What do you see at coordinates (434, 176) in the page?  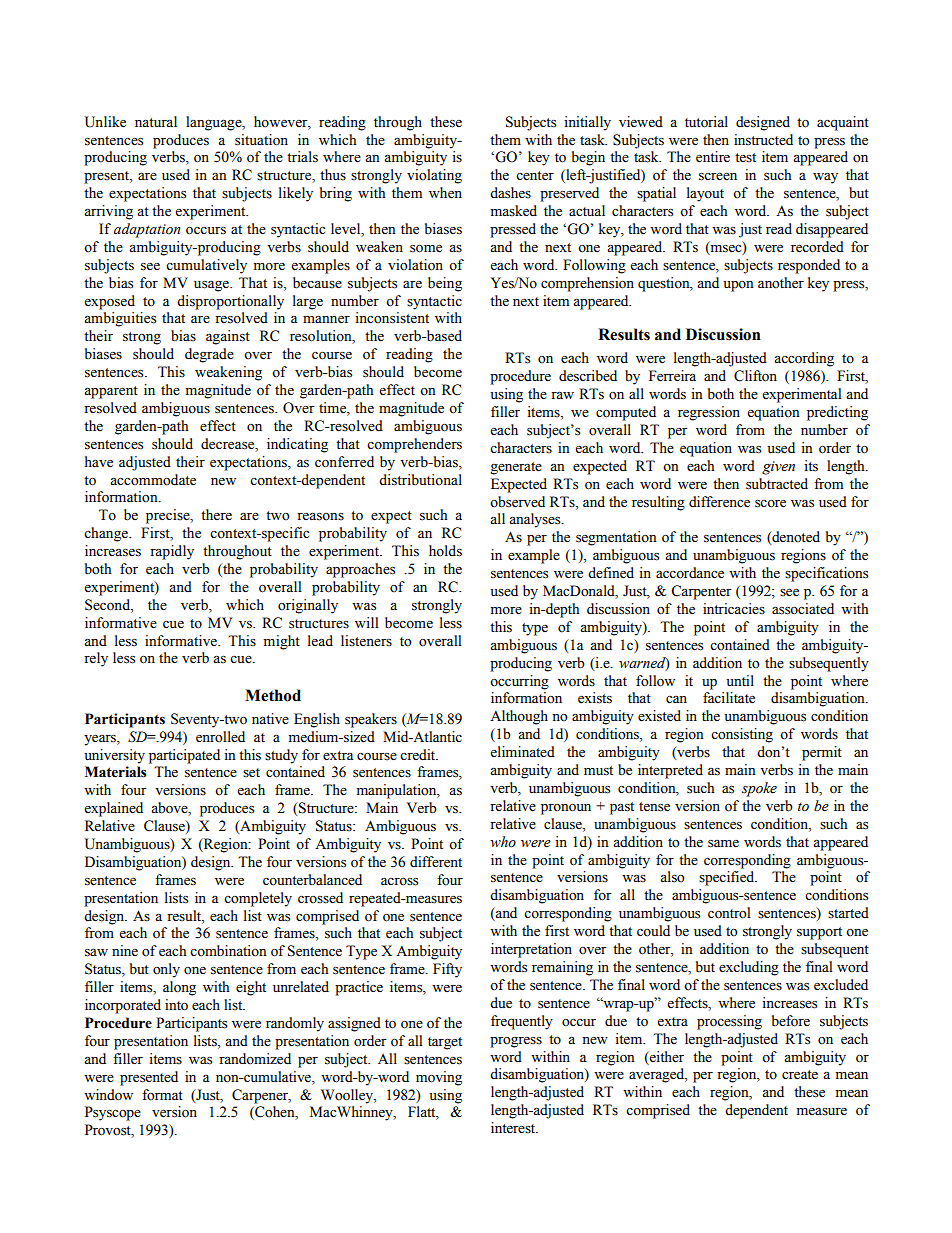 I see `violating` at bounding box center [434, 176].
